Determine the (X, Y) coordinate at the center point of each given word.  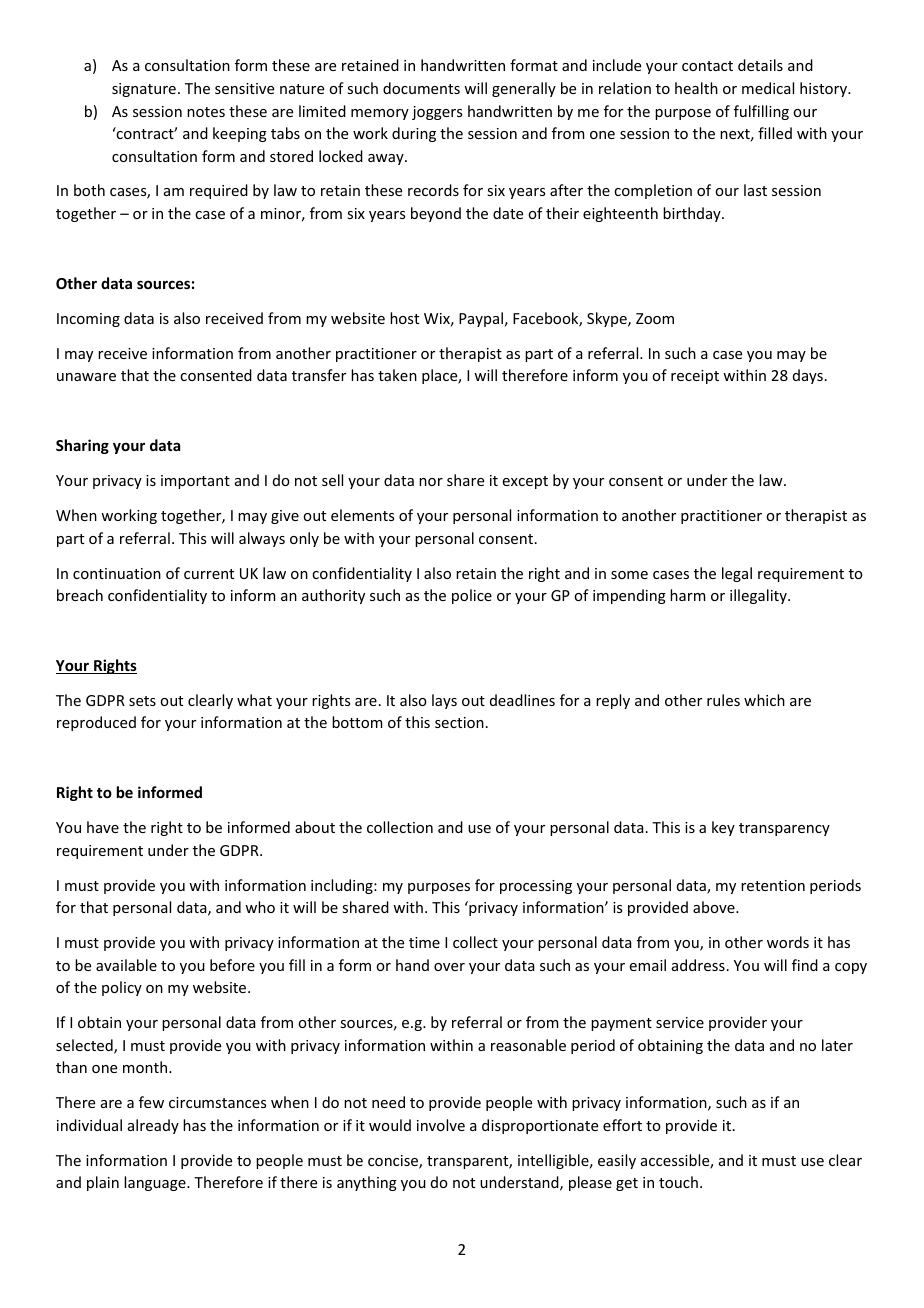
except (525, 482)
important (195, 482)
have (103, 827)
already (153, 1126)
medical (768, 88)
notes (206, 112)
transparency (784, 829)
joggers (437, 113)
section (459, 722)
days (808, 376)
